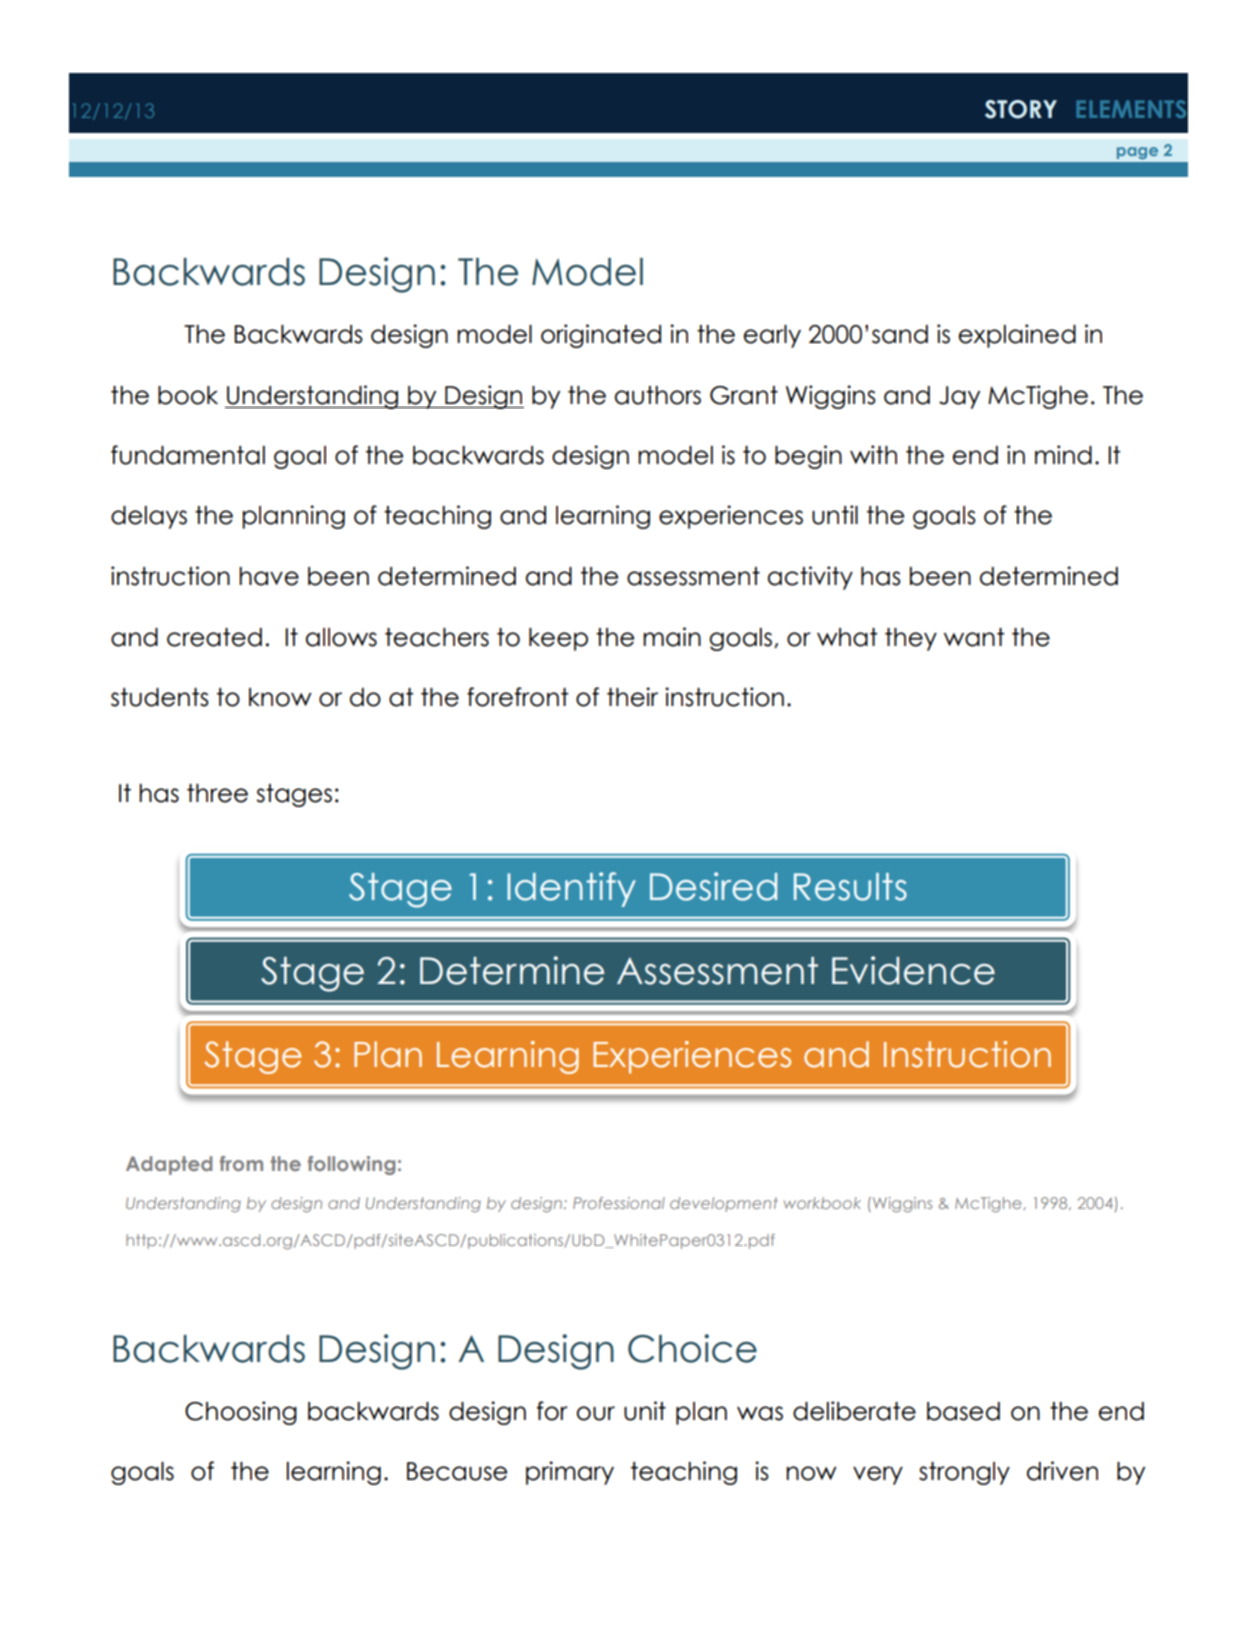  I want to click on originated, so click(601, 336).
